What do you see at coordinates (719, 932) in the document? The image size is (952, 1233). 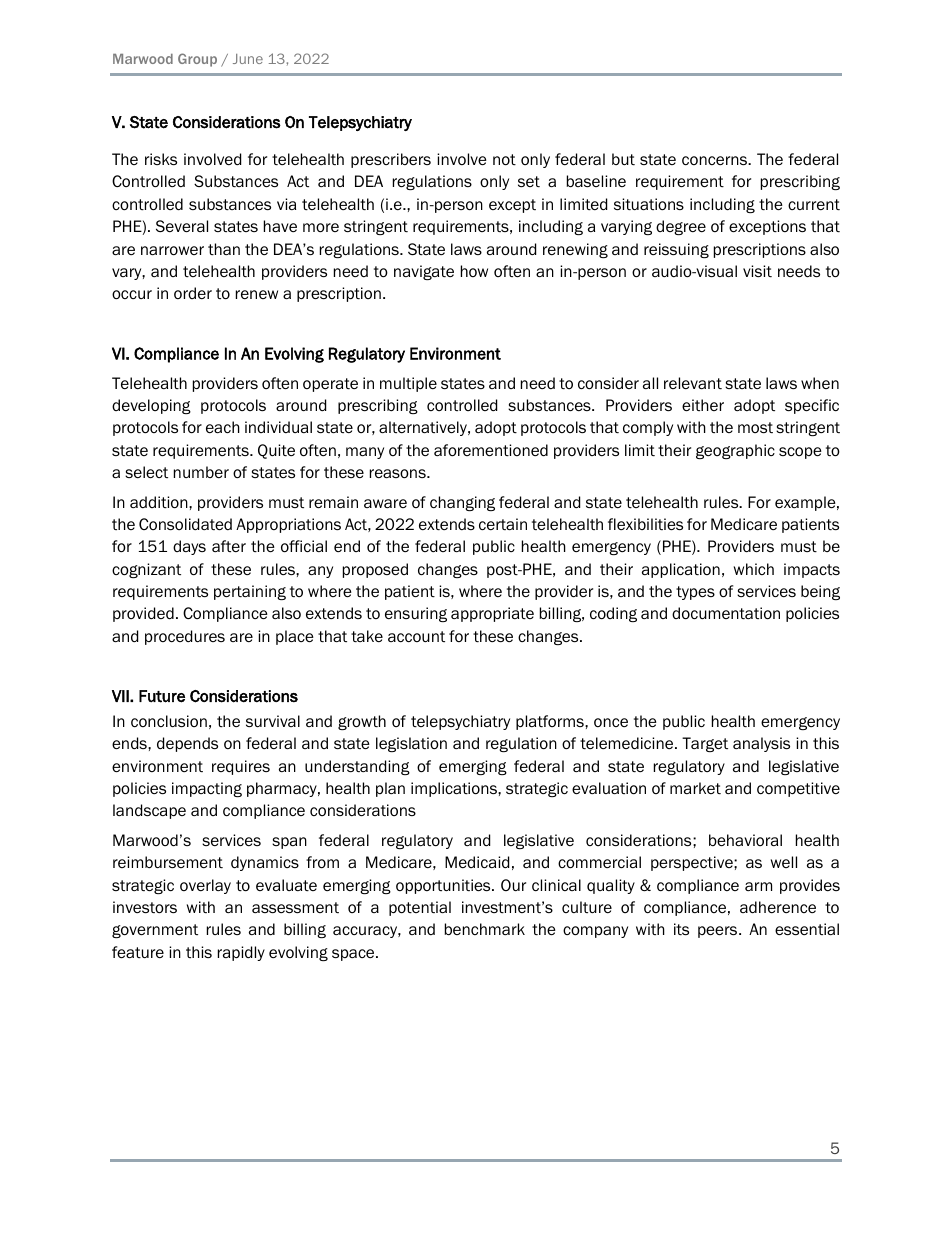 I see `peers` at bounding box center [719, 932].
